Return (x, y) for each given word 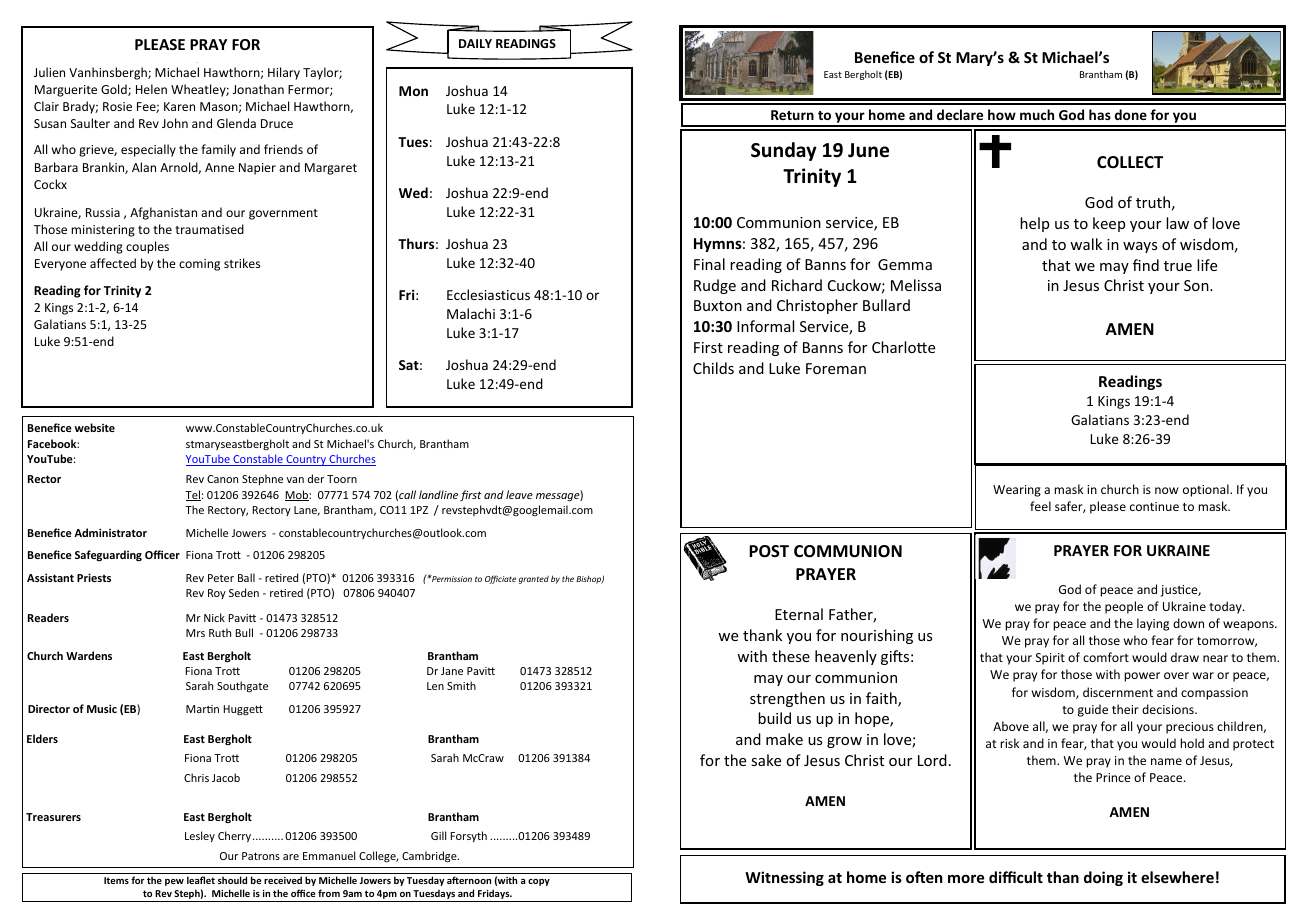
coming (199, 265)
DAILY (475, 43)
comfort (1106, 657)
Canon (222, 479)
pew (174, 882)
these (791, 656)
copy (539, 882)
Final (709, 264)
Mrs (195, 633)
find (1146, 265)
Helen (151, 89)
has (1100, 114)
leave (519, 494)
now (1166, 490)
